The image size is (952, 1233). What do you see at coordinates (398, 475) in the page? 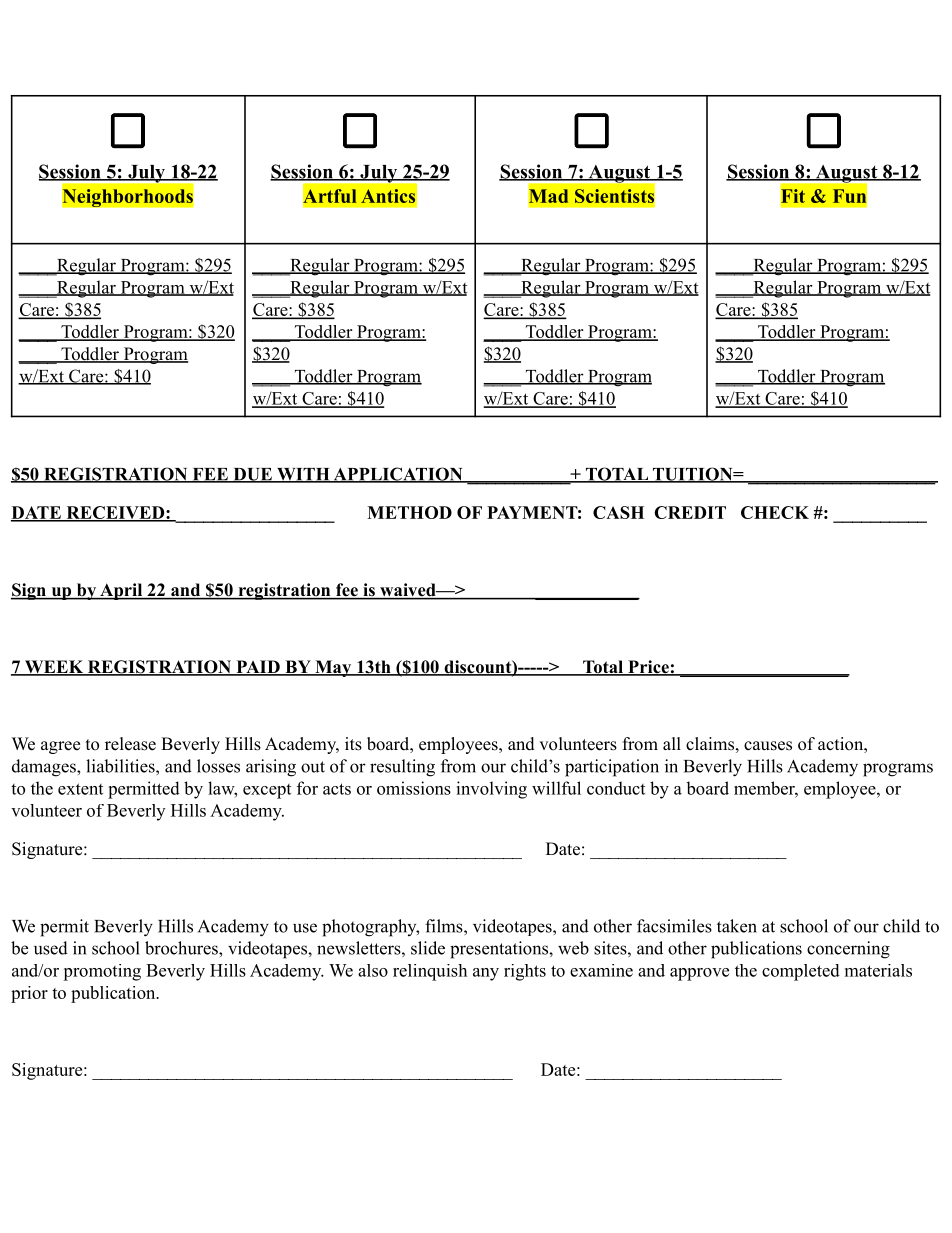
I see `APPLICATION` at bounding box center [398, 475].
